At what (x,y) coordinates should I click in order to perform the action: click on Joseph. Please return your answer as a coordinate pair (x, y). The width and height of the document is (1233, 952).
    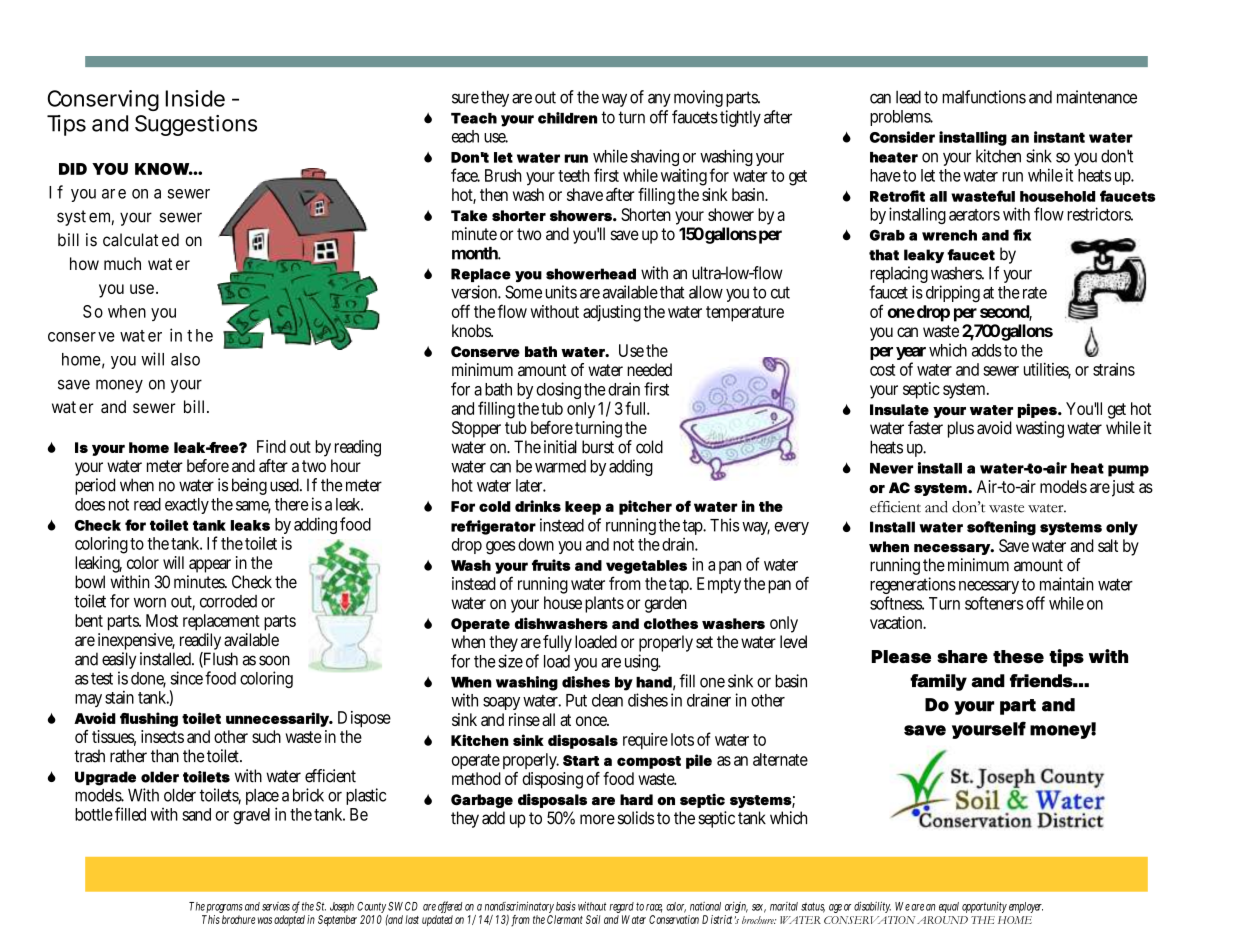
    Looking at the image, I should click on (342, 909).
